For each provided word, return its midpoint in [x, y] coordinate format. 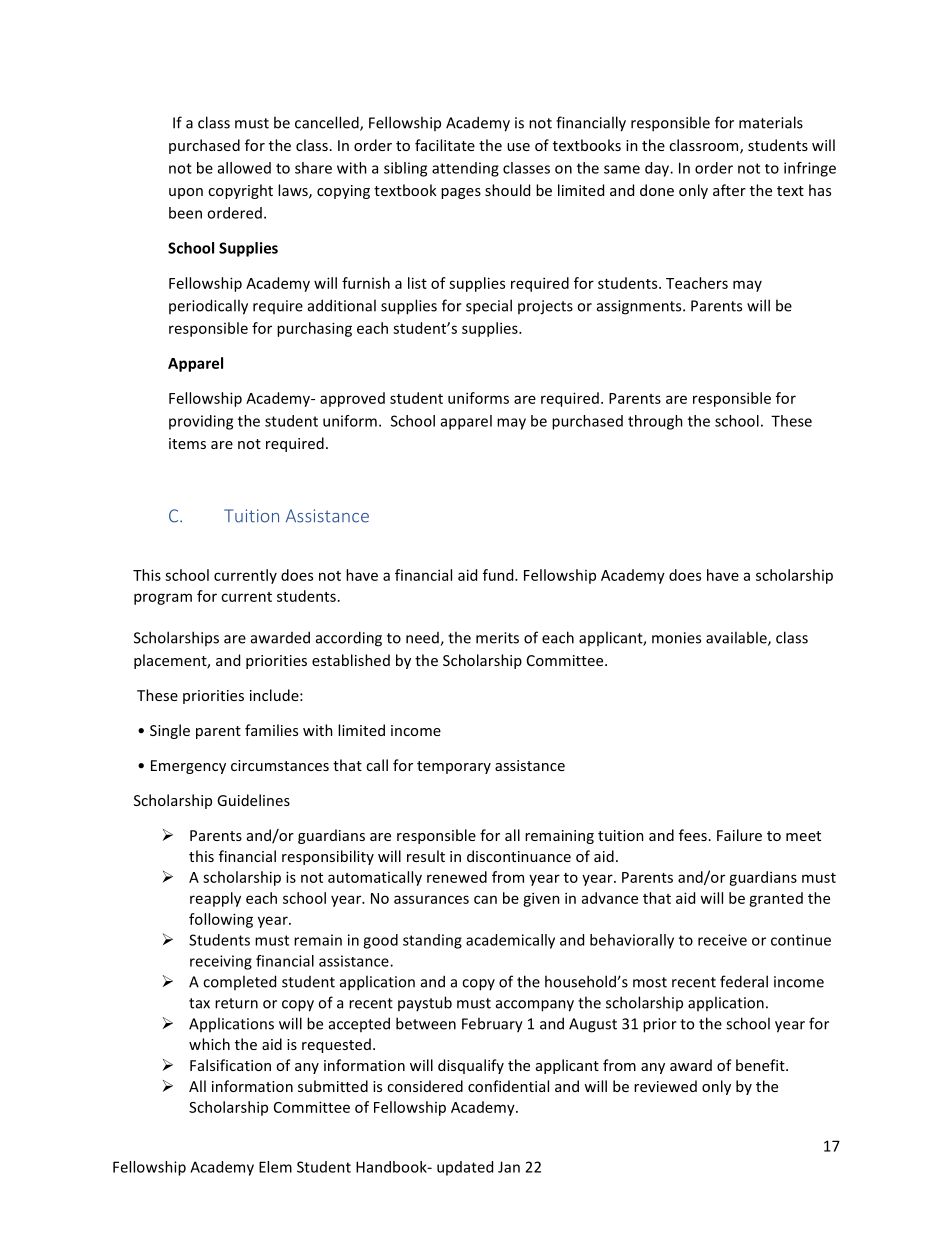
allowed [244, 168]
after [729, 190]
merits [497, 638]
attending [465, 169]
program [163, 599]
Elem [275, 1167]
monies [676, 638]
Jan [509, 1167]
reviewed [665, 1086]
